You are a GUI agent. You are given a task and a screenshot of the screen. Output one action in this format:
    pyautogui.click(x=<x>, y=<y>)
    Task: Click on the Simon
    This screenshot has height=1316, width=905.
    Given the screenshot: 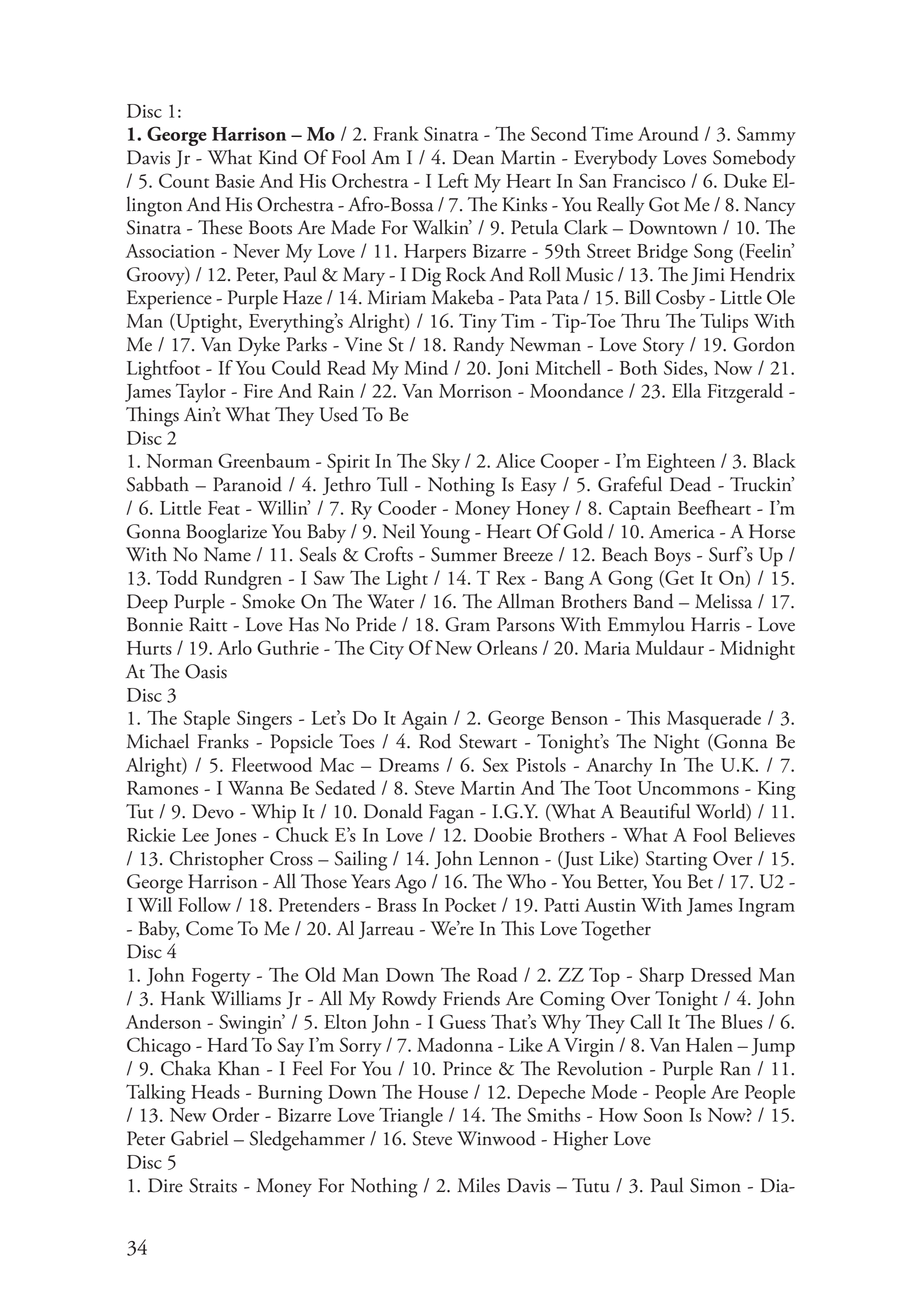 What is the action you would take?
    pyautogui.click(x=715, y=1185)
